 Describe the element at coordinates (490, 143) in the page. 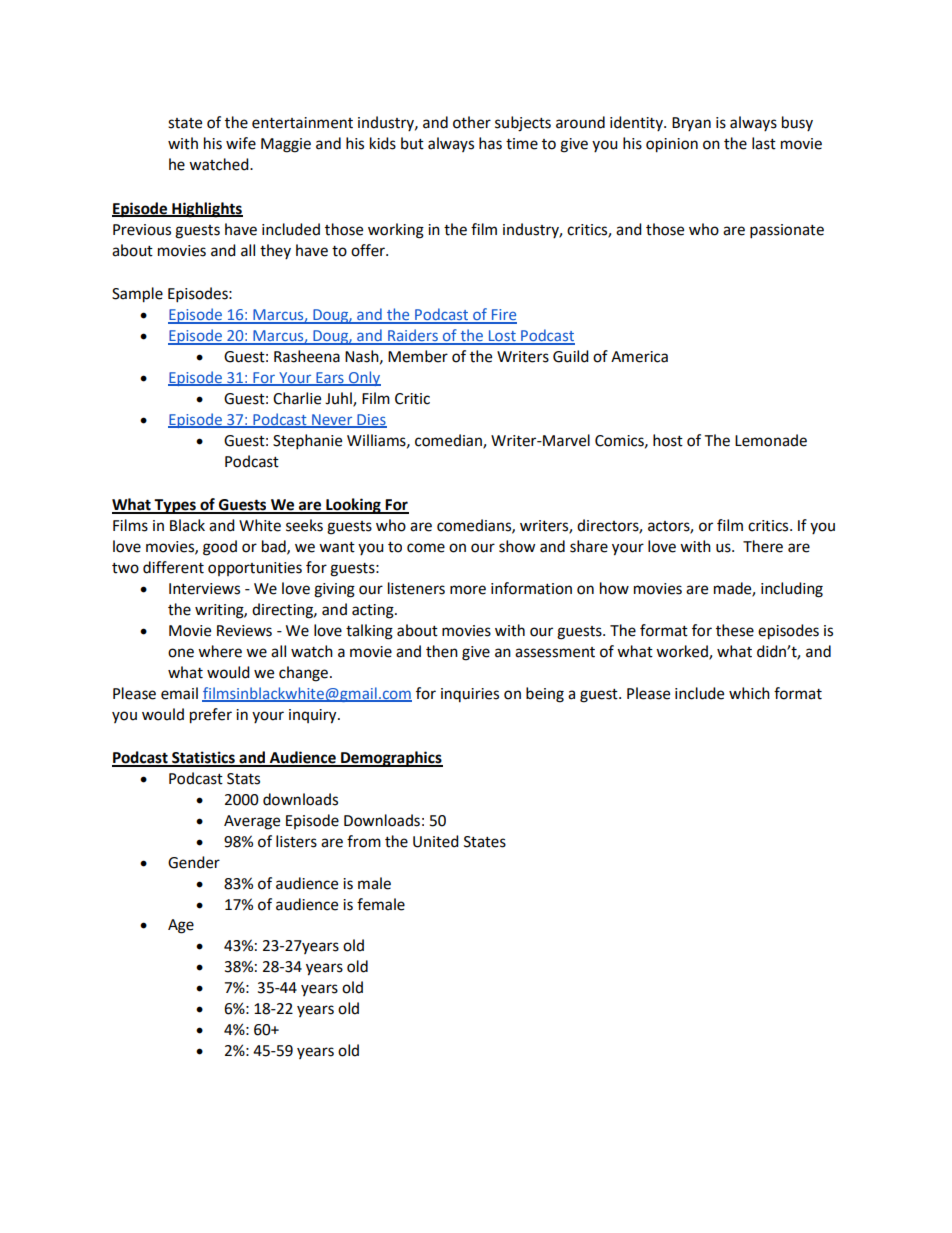

I see `has` at that location.
